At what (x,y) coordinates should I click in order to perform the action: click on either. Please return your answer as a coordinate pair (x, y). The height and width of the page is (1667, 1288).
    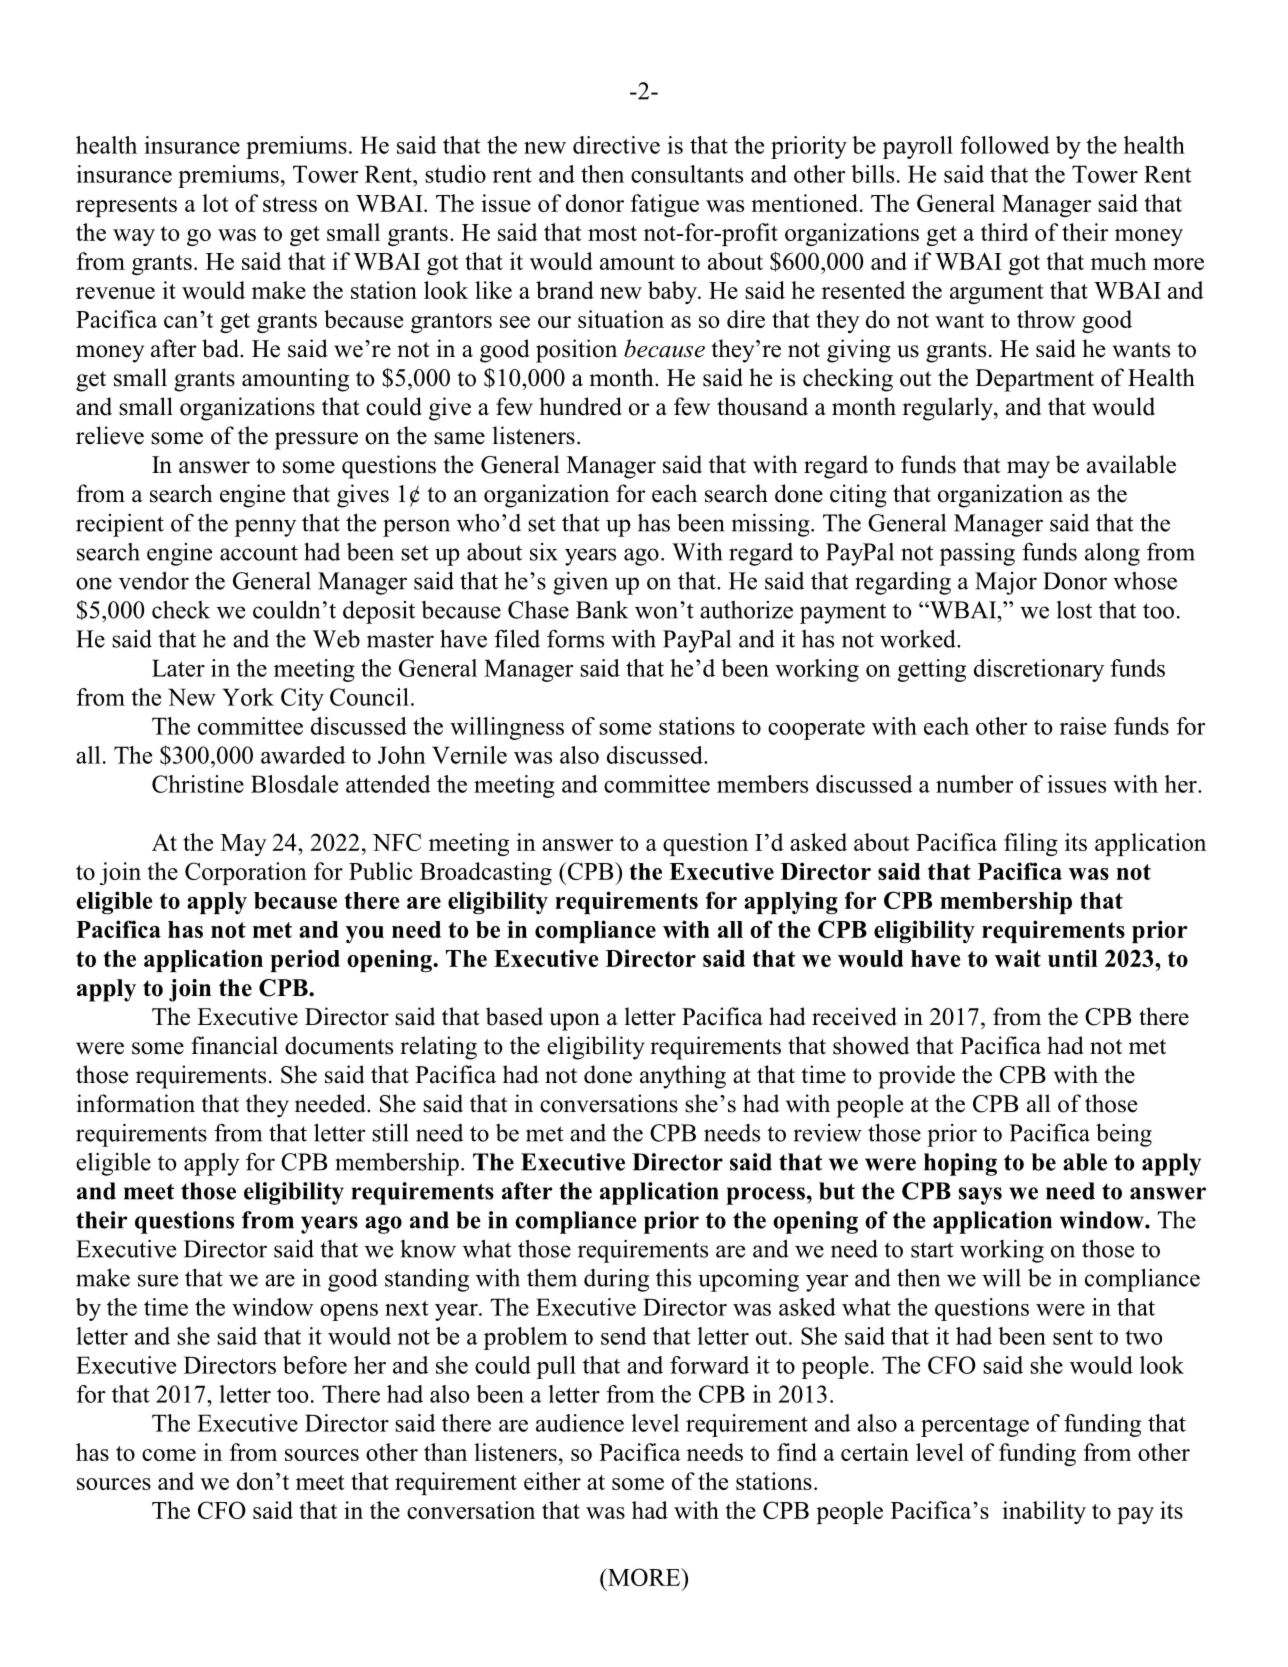
    Looking at the image, I should click on (552, 1481).
